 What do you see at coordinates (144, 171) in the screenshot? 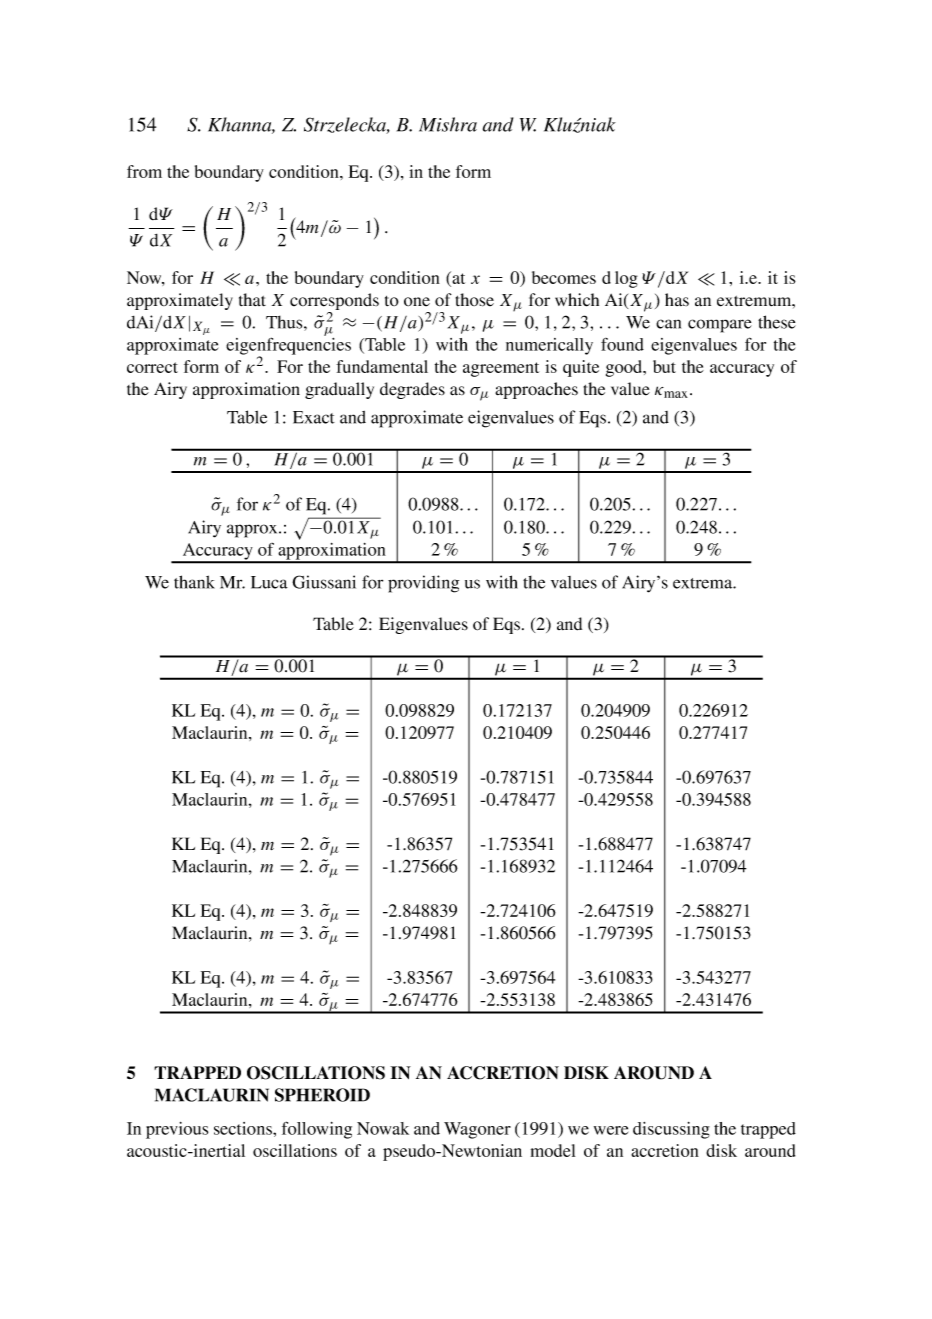
I see `from` at bounding box center [144, 171].
